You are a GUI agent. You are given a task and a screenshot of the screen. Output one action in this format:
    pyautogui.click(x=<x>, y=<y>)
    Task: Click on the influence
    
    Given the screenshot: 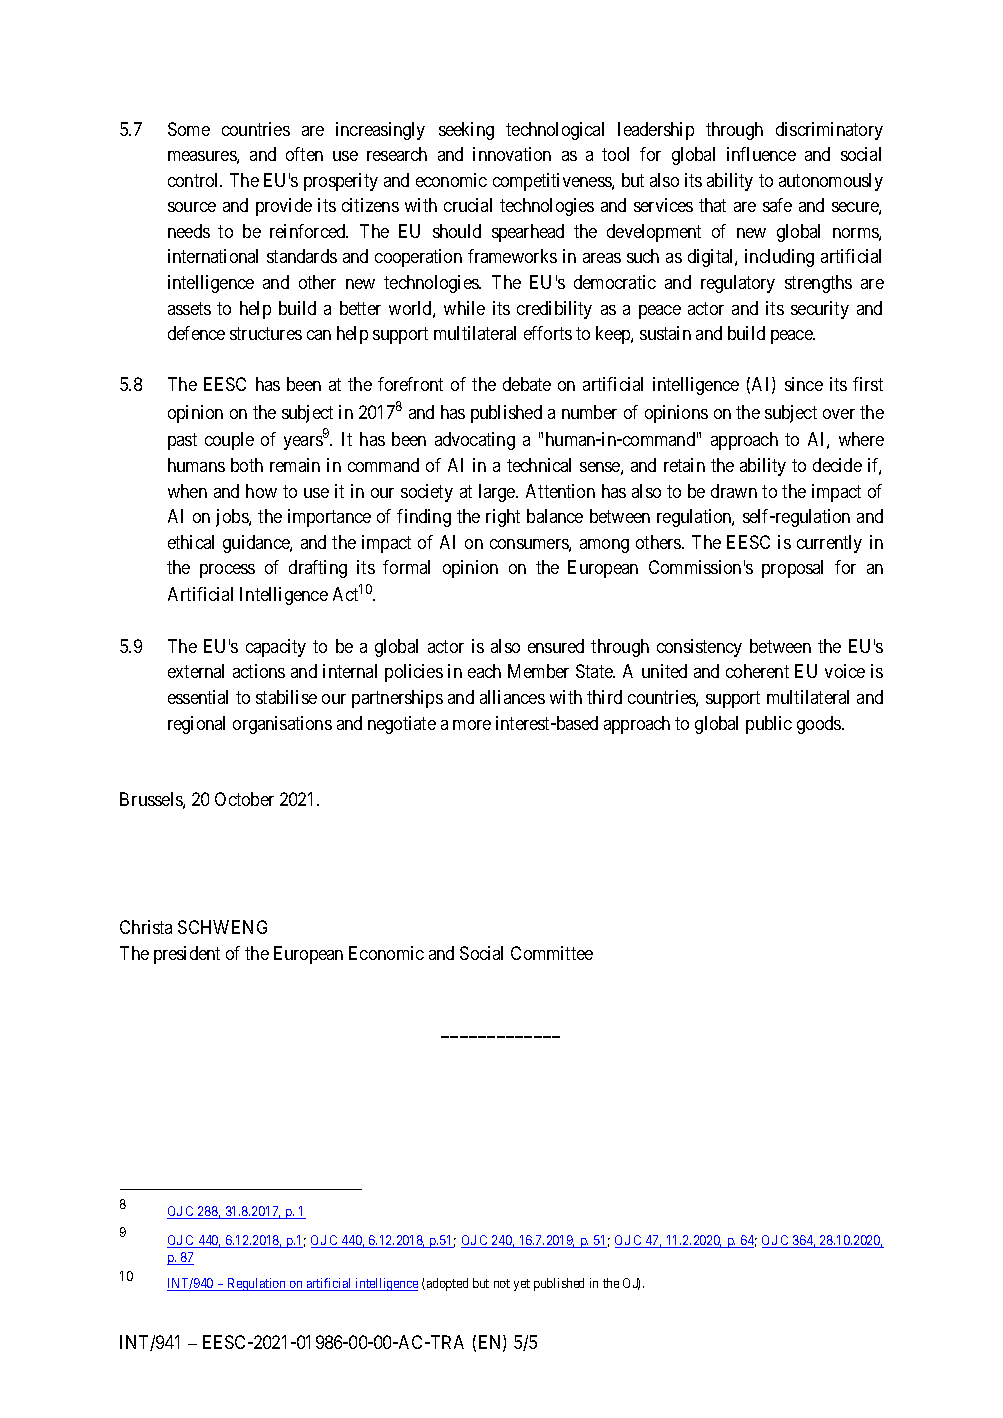 What is the action you would take?
    pyautogui.click(x=761, y=154)
